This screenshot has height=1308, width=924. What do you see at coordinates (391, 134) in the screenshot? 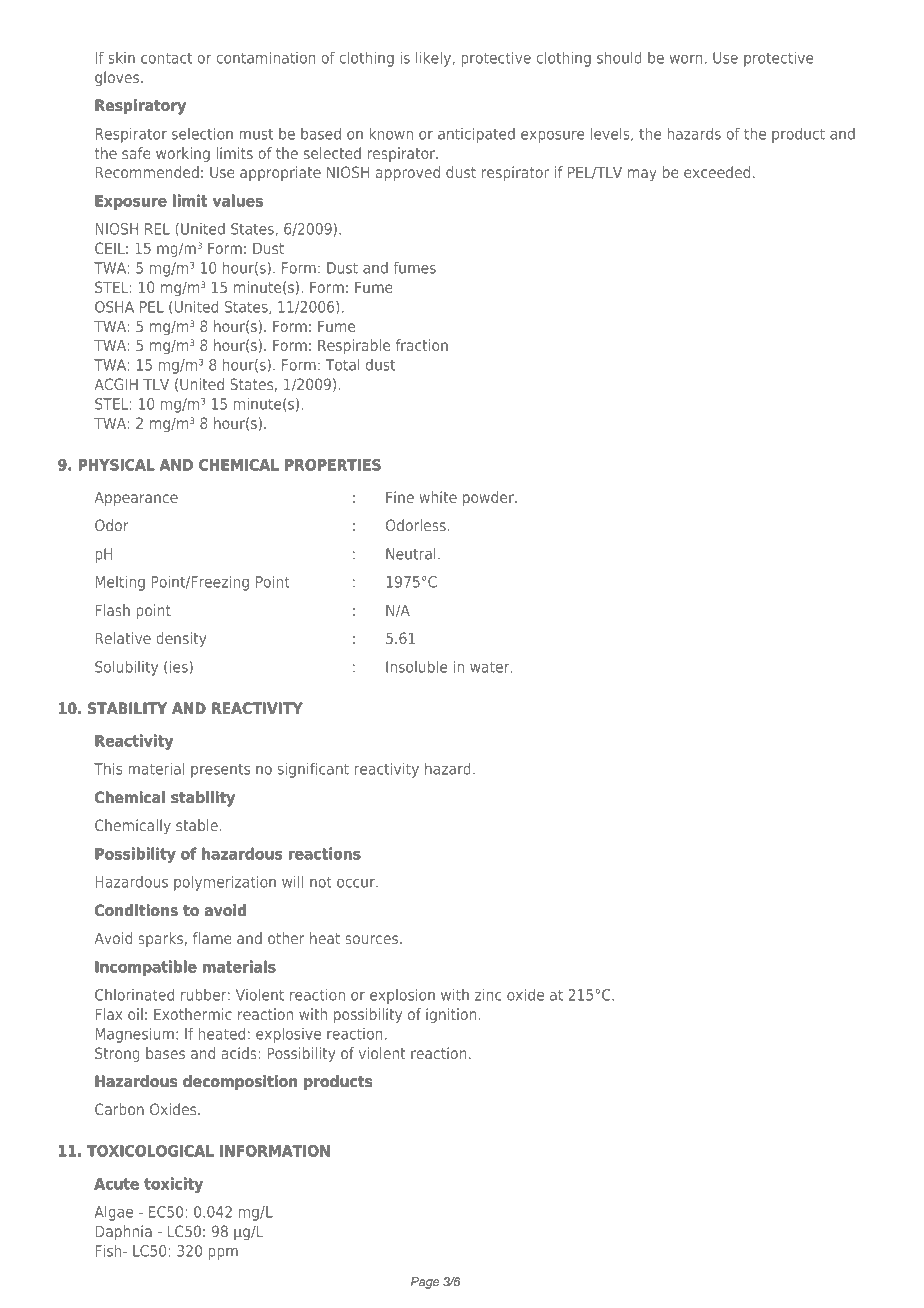
I see `known` at bounding box center [391, 134].
